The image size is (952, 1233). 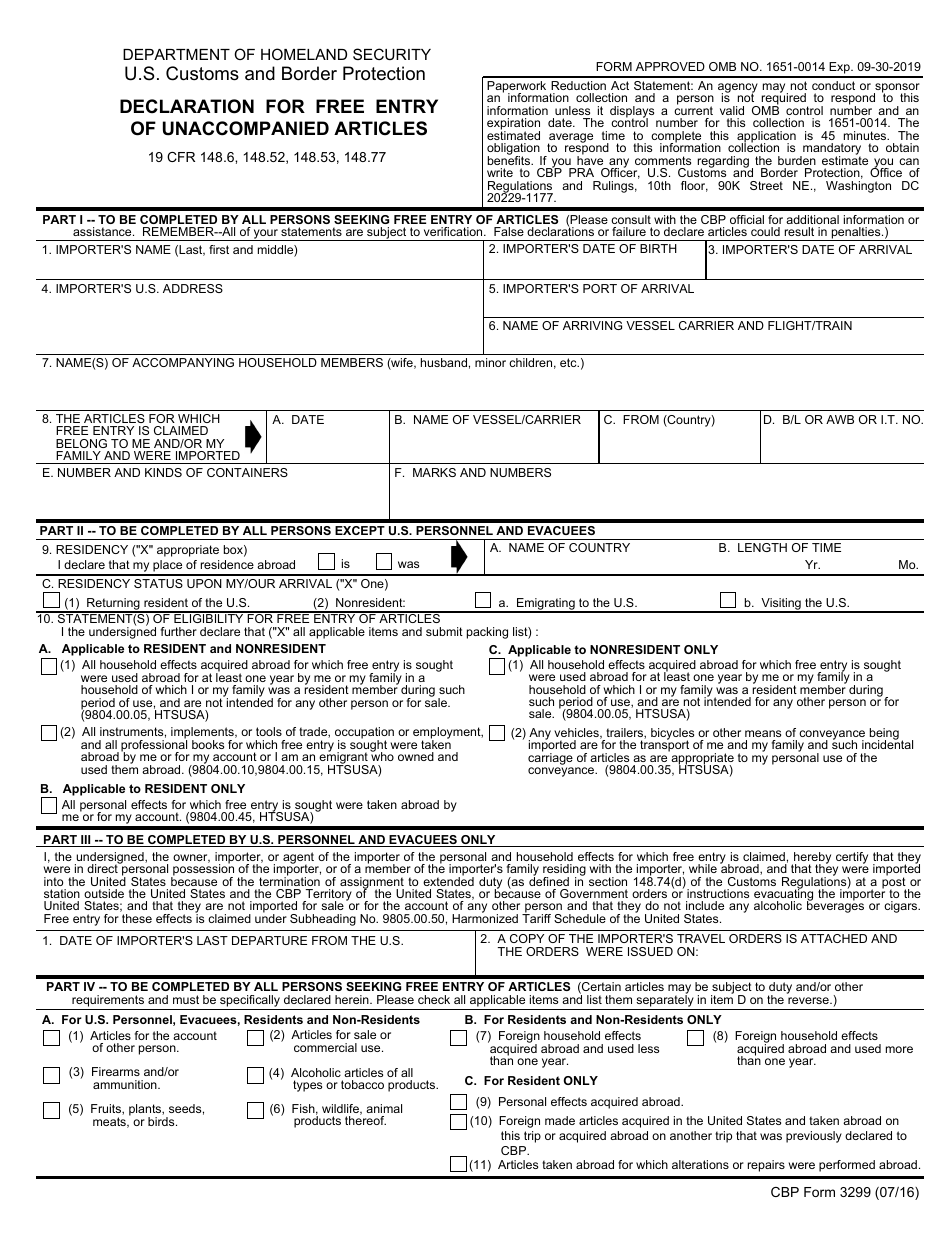 What do you see at coordinates (162, 1121) in the image?
I see `birds` at bounding box center [162, 1121].
